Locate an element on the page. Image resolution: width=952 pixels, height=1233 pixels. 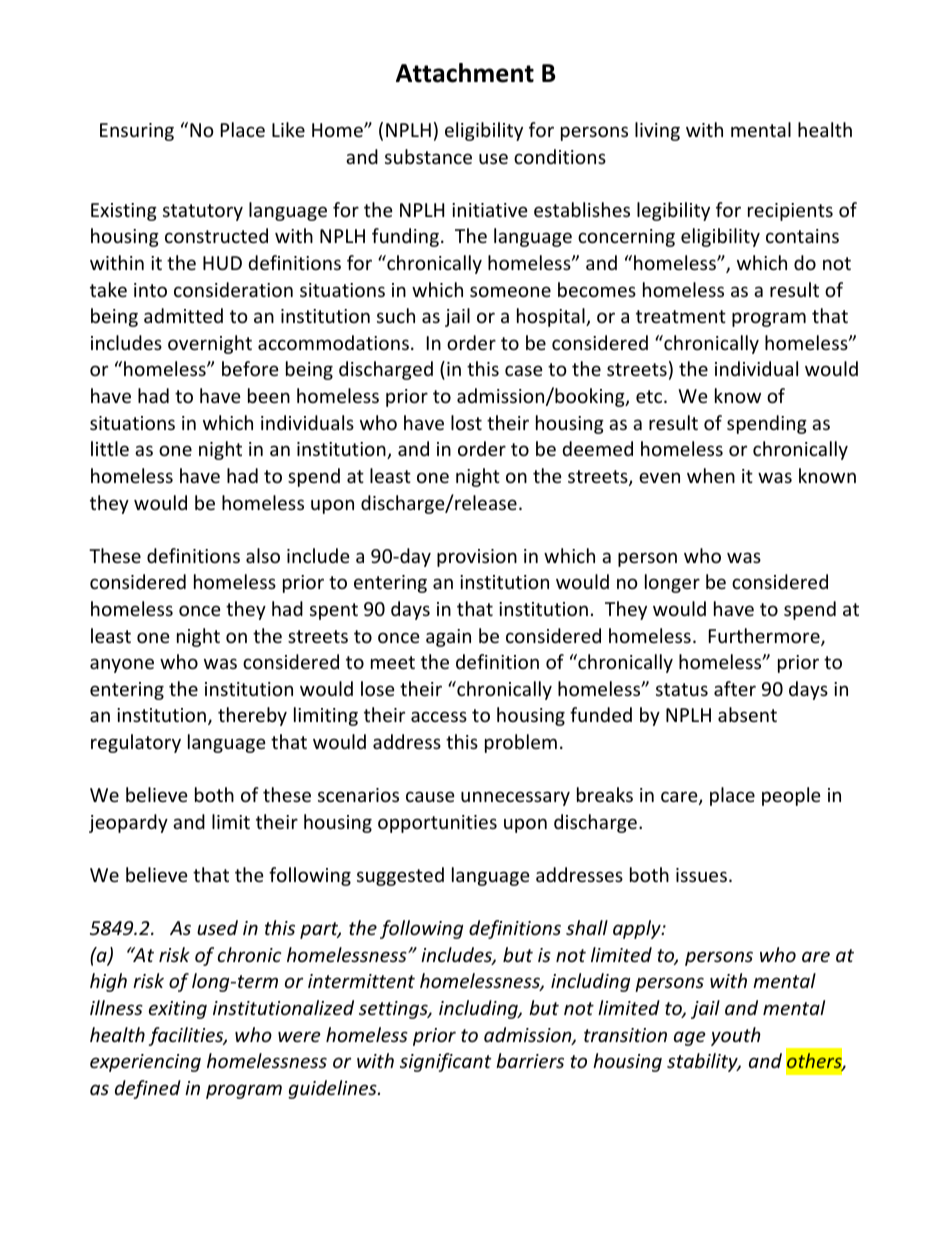
youth is located at coordinates (736, 1036).
